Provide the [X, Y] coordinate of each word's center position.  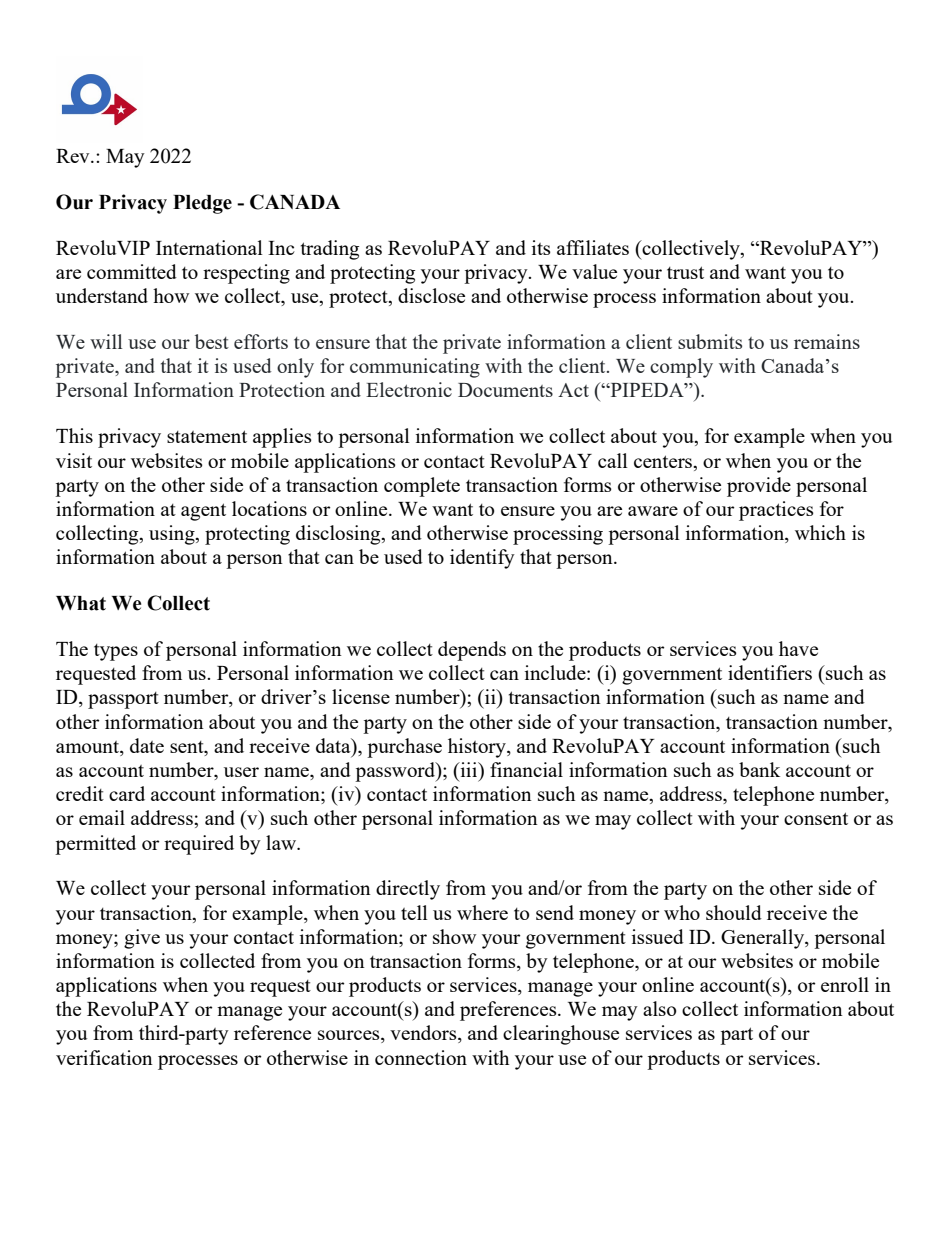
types [116, 652]
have [798, 648]
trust [685, 272]
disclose [431, 295]
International [209, 247]
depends [472, 651]
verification [104, 1057]
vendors [424, 1034]
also [659, 1008]
